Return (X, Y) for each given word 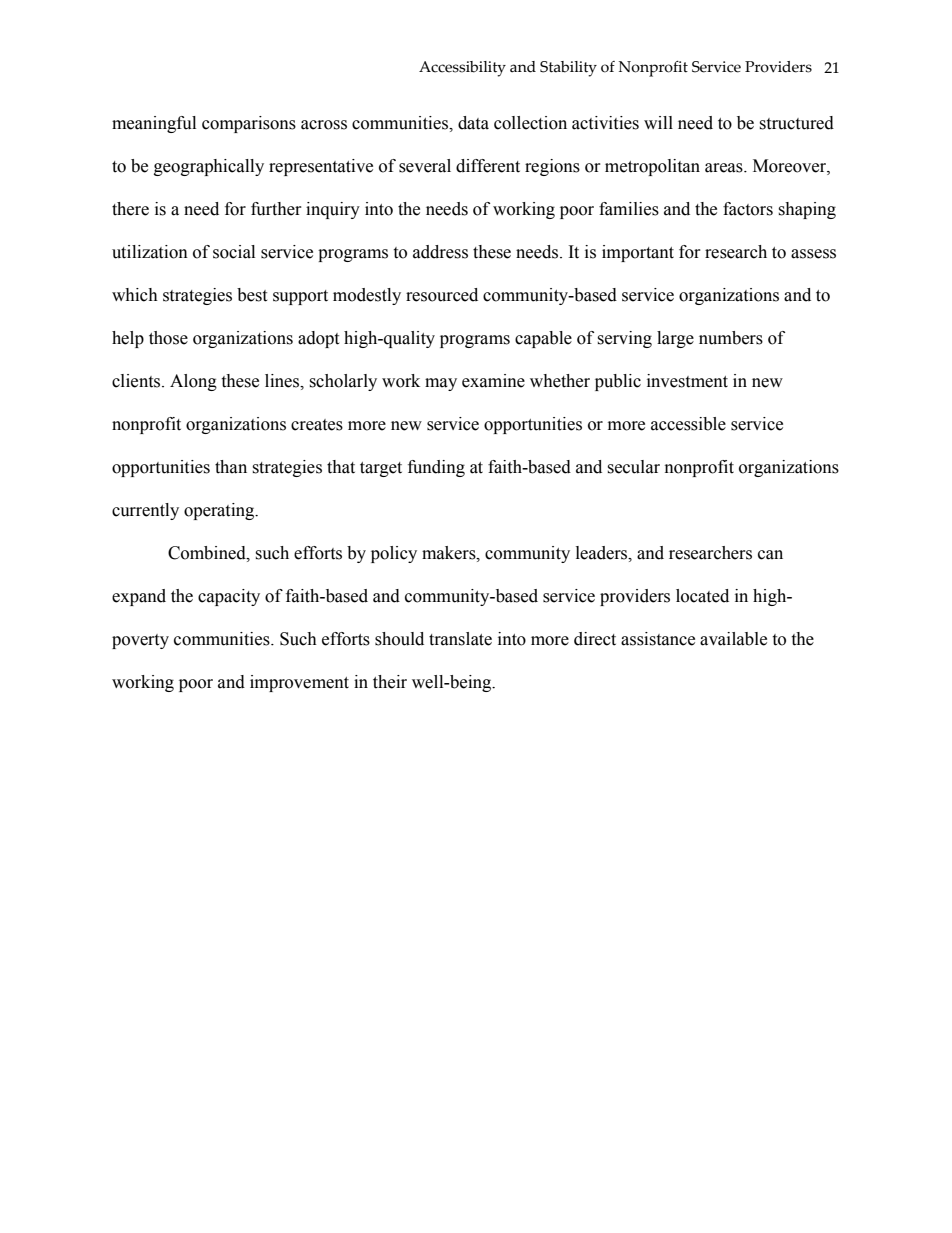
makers (450, 553)
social (234, 252)
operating (220, 511)
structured (796, 123)
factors (748, 209)
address (440, 252)
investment (687, 381)
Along (193, 382)
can (770, 555)
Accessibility (462, 69)
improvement (299, 683)
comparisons (249, 124)
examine (493, 381)
